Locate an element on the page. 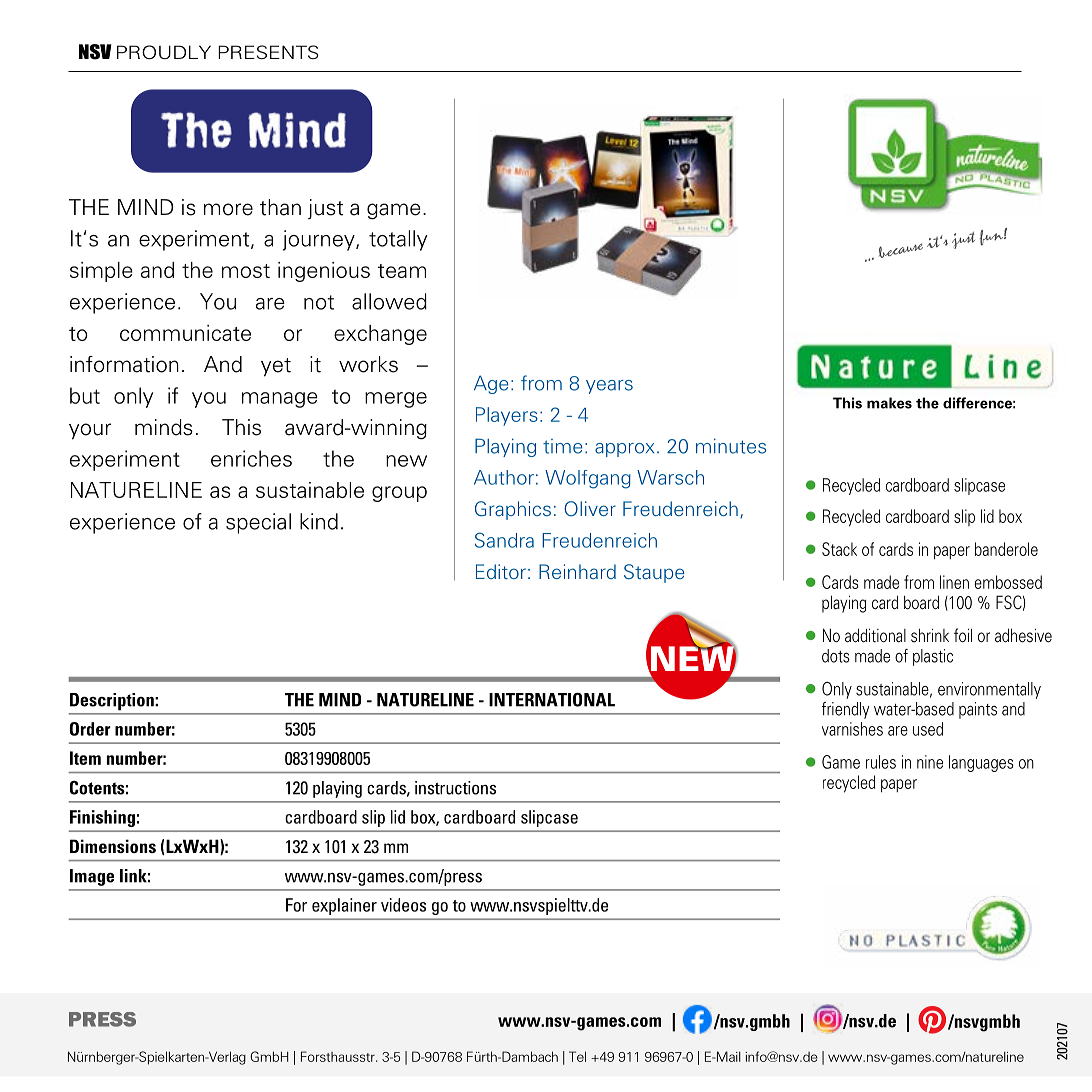 This image has width=1092, height=1092. PROUDLY is located at coordinates (164, 52).
